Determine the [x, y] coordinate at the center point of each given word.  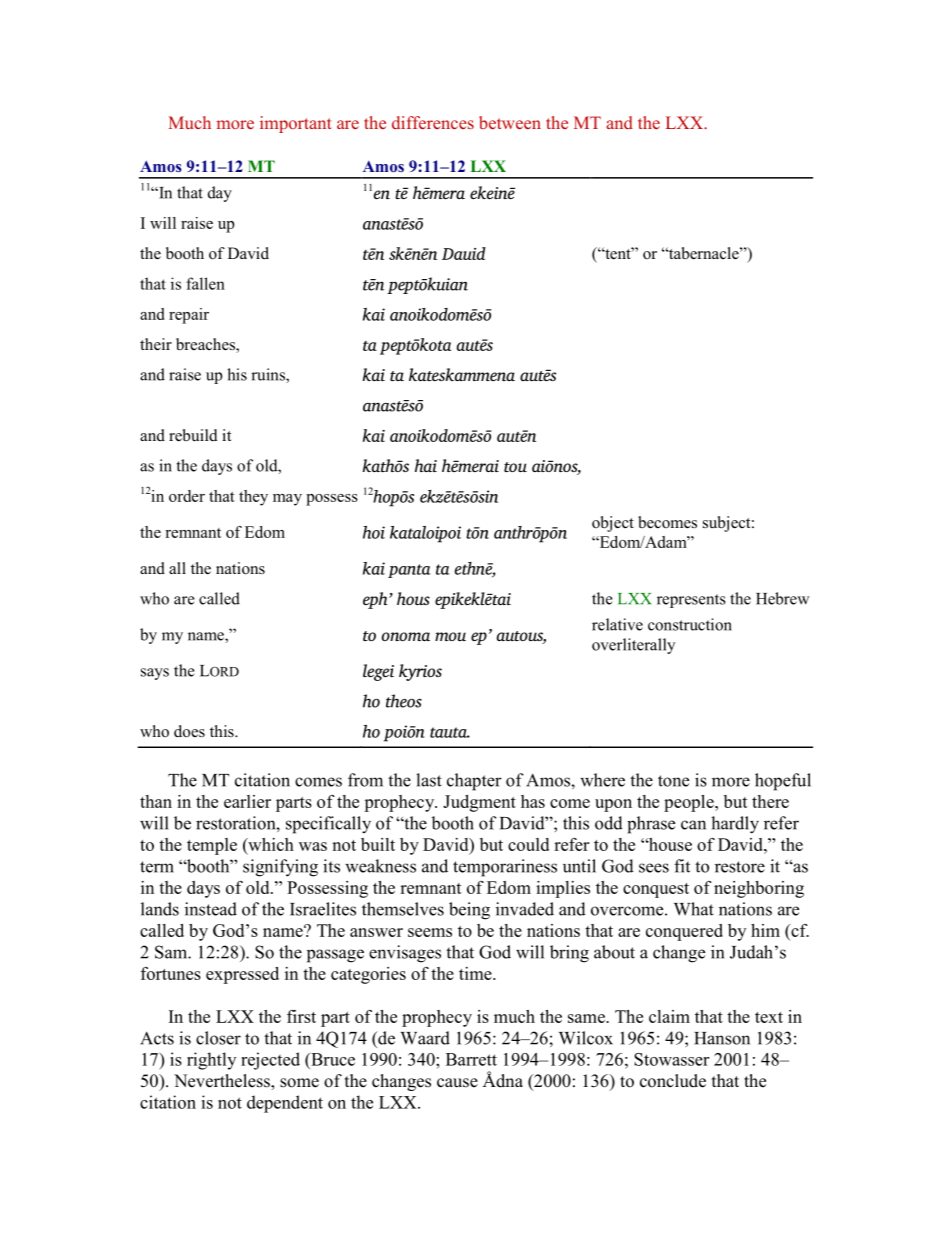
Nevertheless [223, 1081]
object [613, 524]
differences [433, 122]
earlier [247, 801]
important [296, 124]
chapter [474, 782]
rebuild [193, 435]
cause [457, 1083]
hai [426, 465]
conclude [673, 1081]
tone [673, 781]
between [510, 122]
